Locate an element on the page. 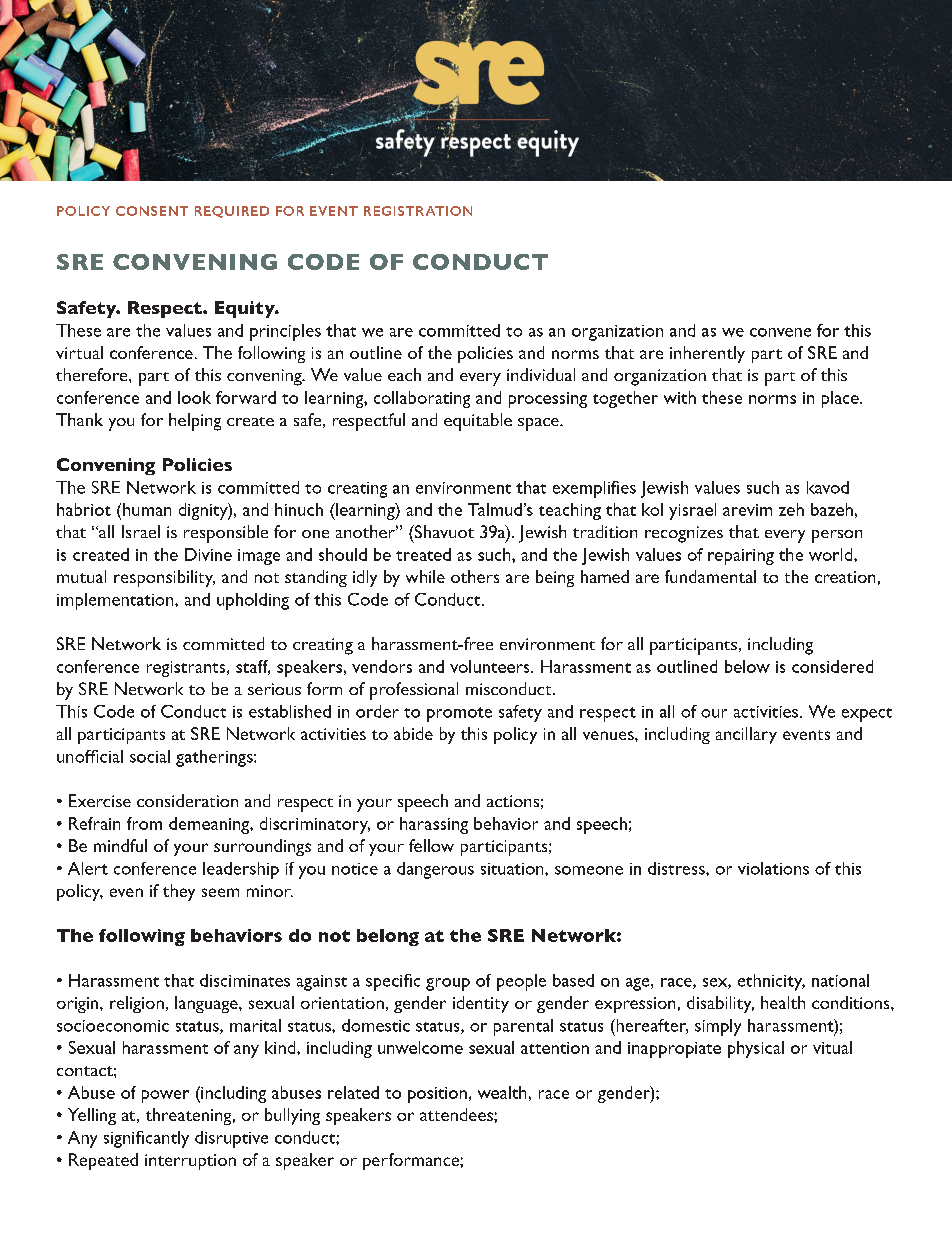  CONSENT is located at coordinates (152, 211).
